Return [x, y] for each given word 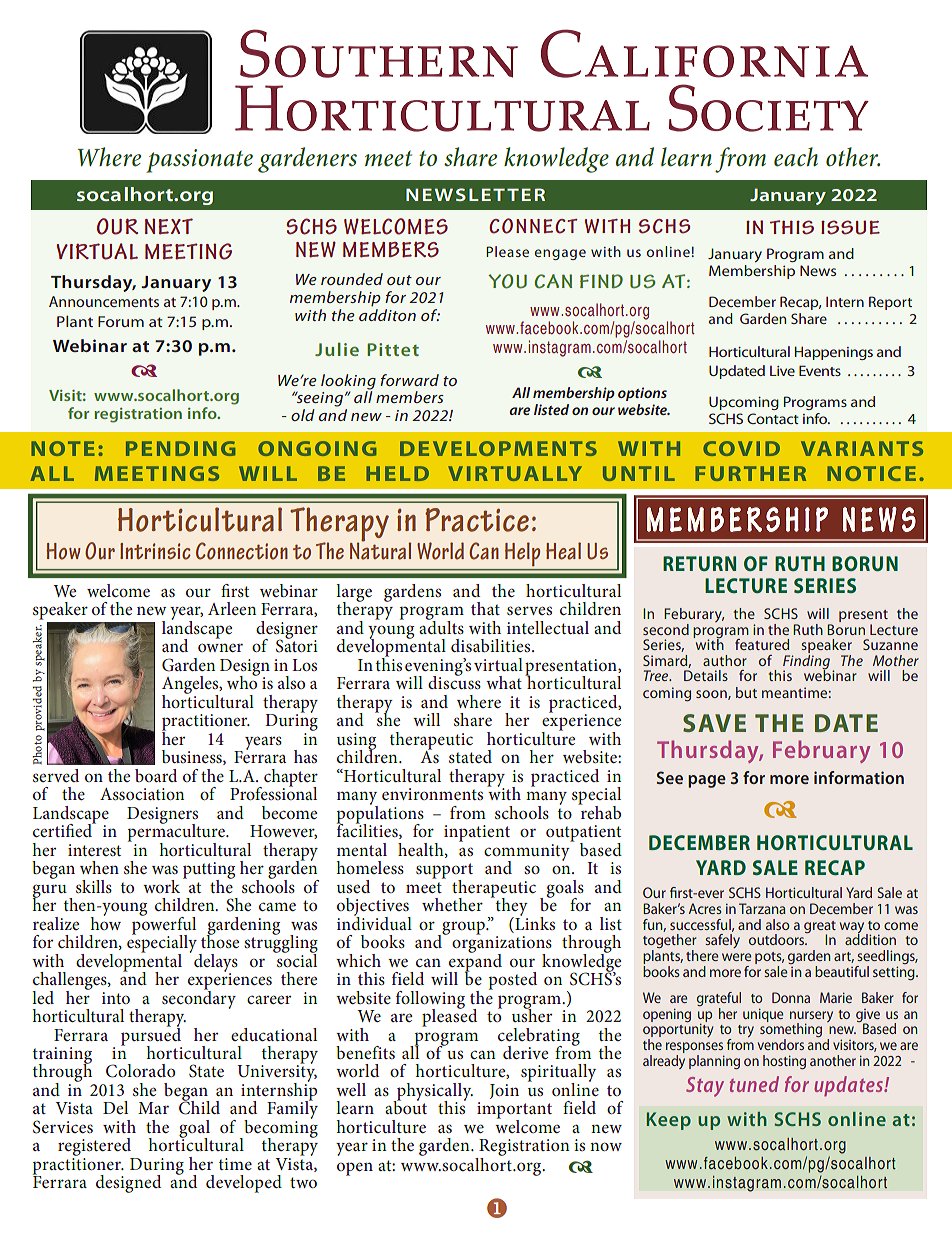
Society [769, 108]
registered [96, 1148]
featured [762, 644]
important [514, 1111]
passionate [199, 161]
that [485, 608]
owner [220, 647]
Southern [379, 53]
